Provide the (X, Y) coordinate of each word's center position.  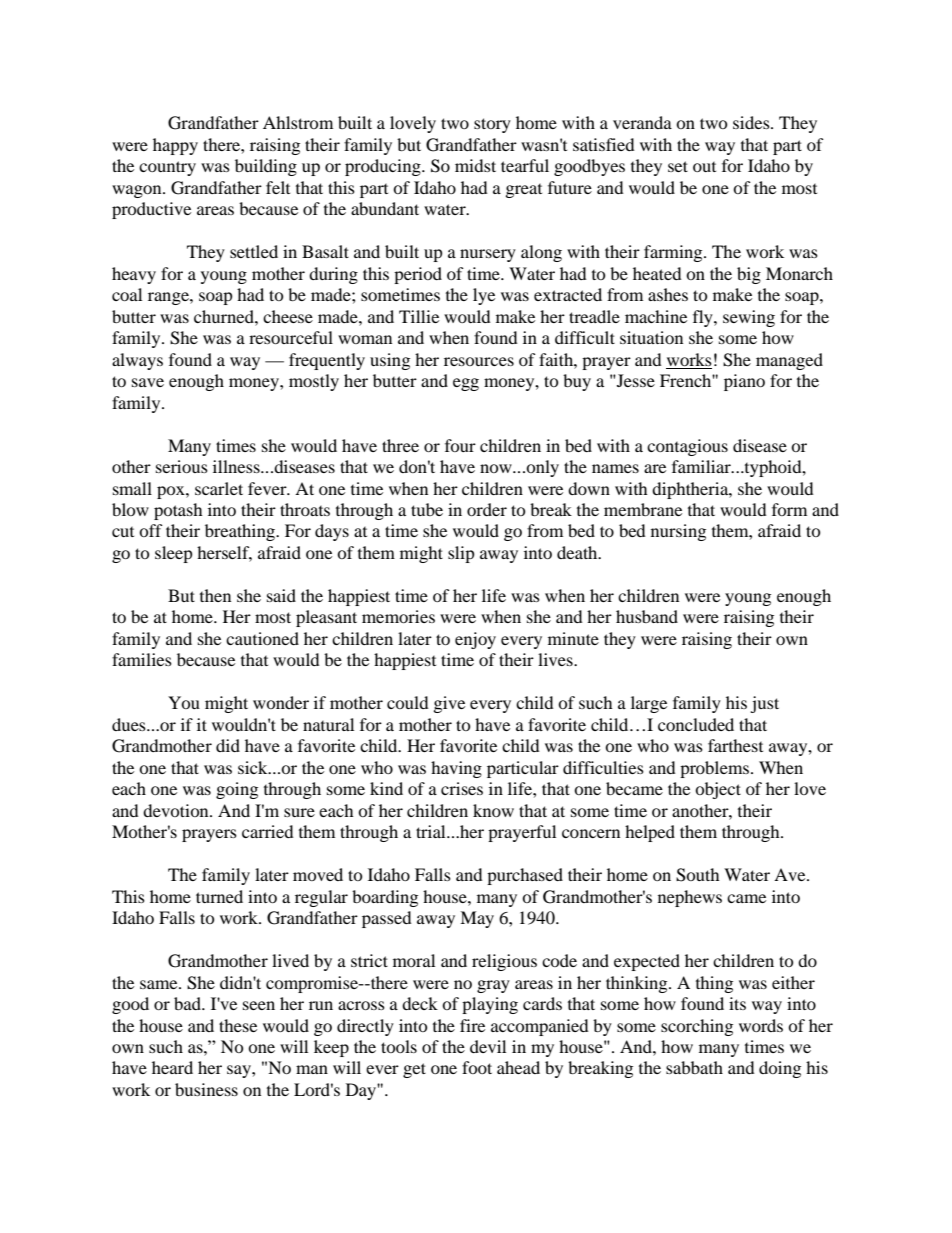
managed (789, 361)
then (215, 595)
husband (647, 616)
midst (475, 165)
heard (172, 1067)
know (493, 810)
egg (466, 384)
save (148, 382)
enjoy (475, 640)
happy (175, 146)
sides (752, 122)
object (718, 790)
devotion (177, 810)
